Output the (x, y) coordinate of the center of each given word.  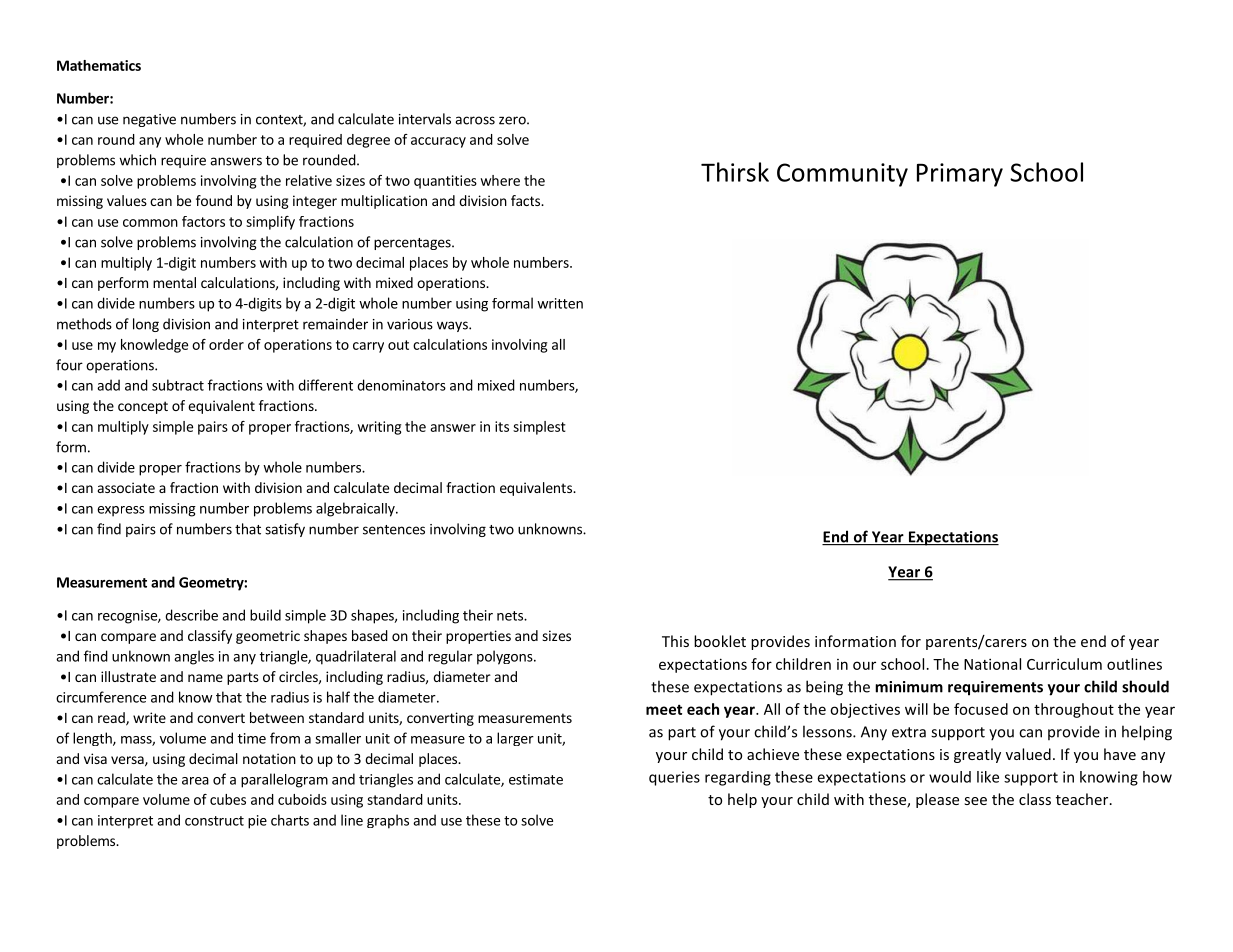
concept (143, 407)
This (675, 641)
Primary (960, 175)
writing (379, 428)
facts (527, 200)
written (560, 303)
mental (174, 282)
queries (674, 778)
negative (149, 120)
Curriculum (1064, 664)
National (992, 664)
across (475, 120)
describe (191, 615)
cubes (228, 799)
